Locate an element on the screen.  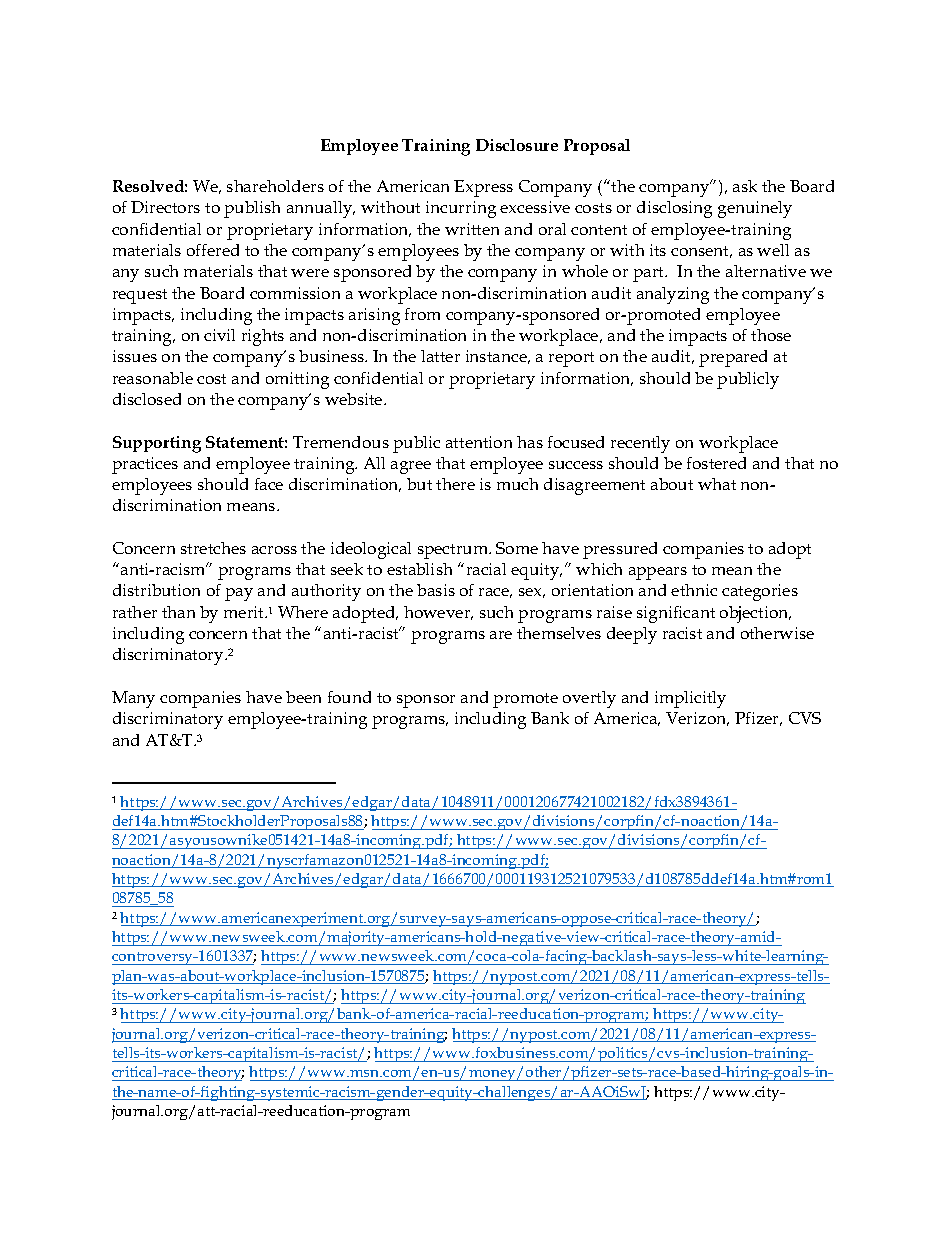
ask is located at coordinates (745, 186).
